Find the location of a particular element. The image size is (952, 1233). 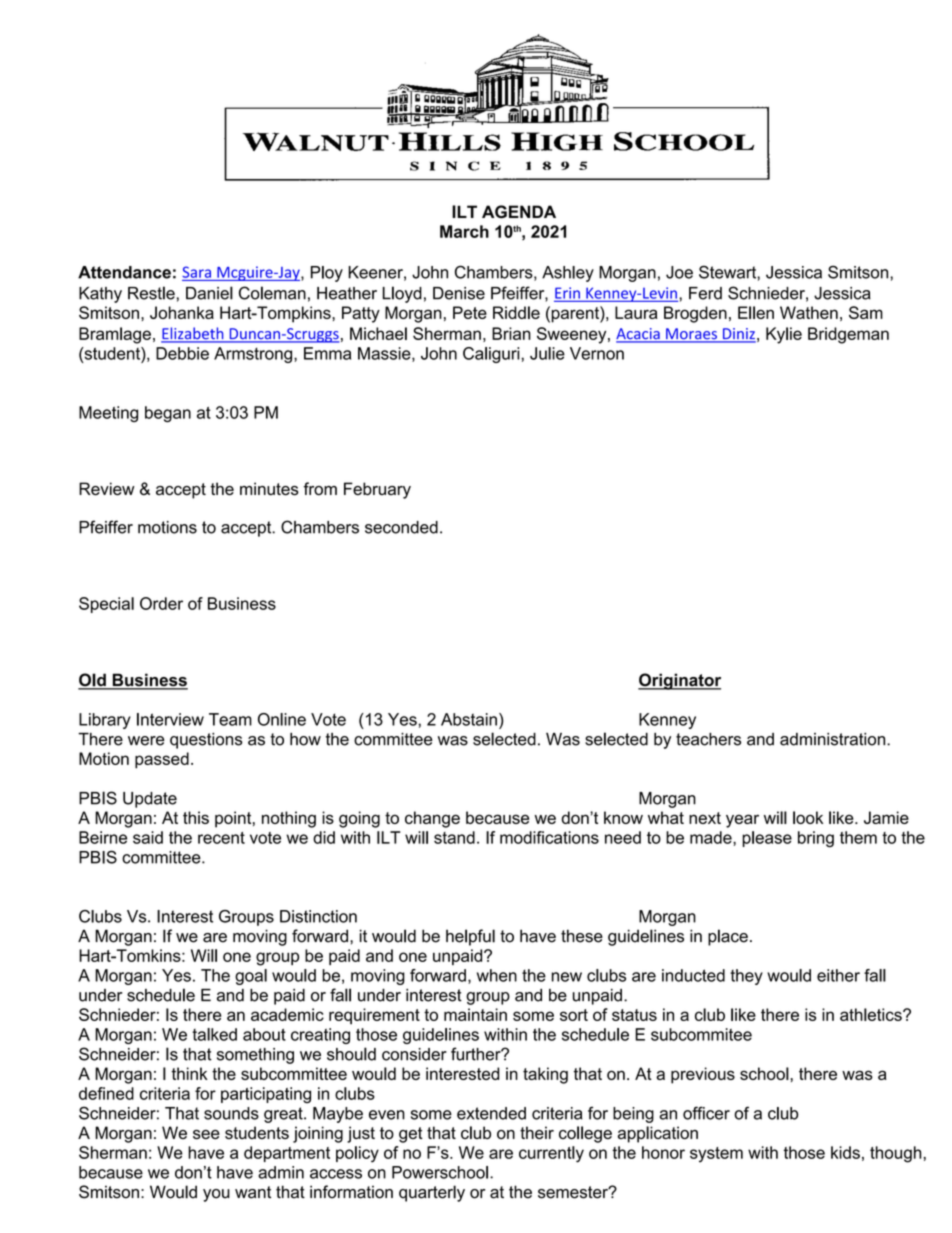

Originator is located at coordinates (679, 681).
